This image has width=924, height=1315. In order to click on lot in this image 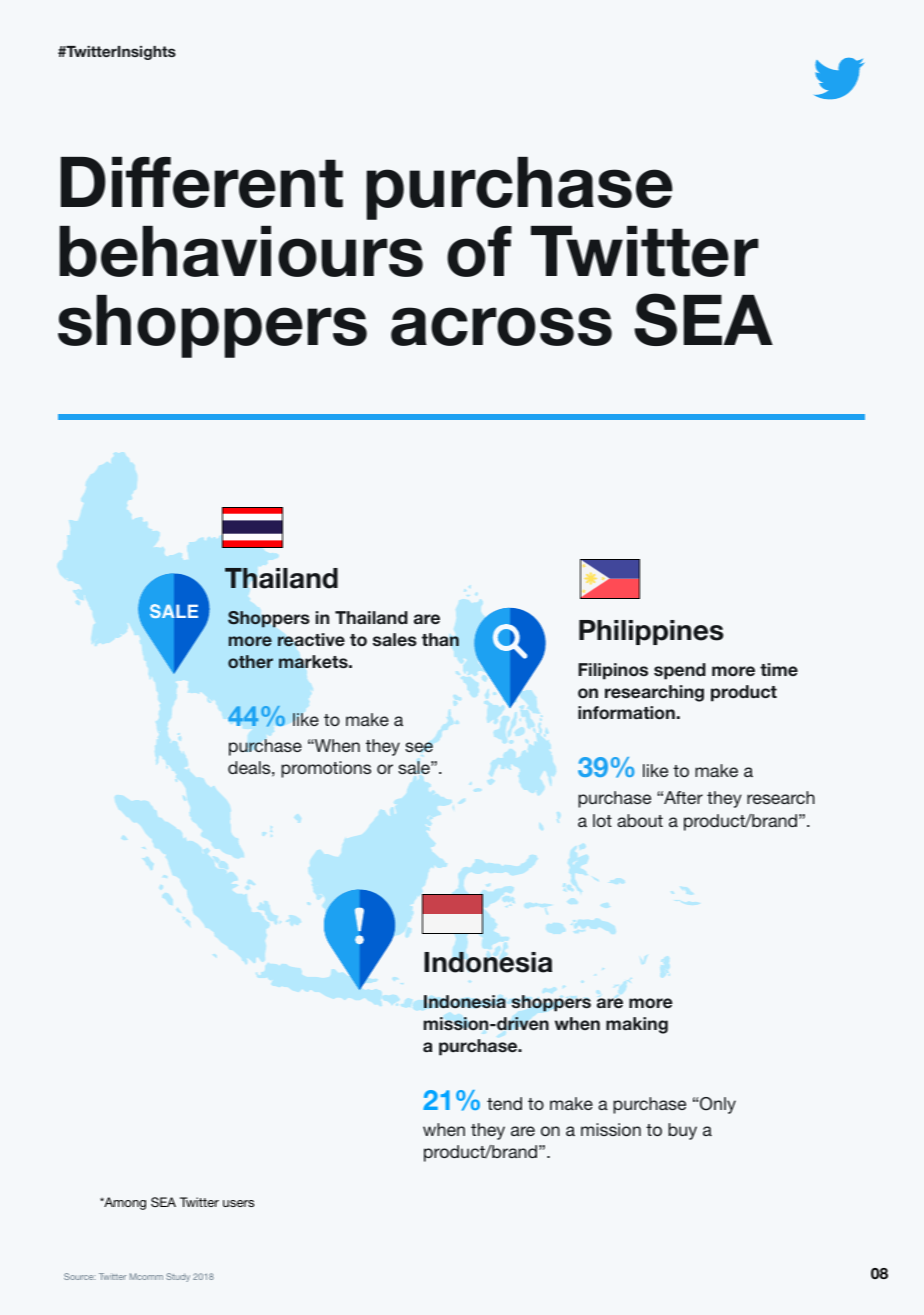, I will do `click(602, 820)`.
